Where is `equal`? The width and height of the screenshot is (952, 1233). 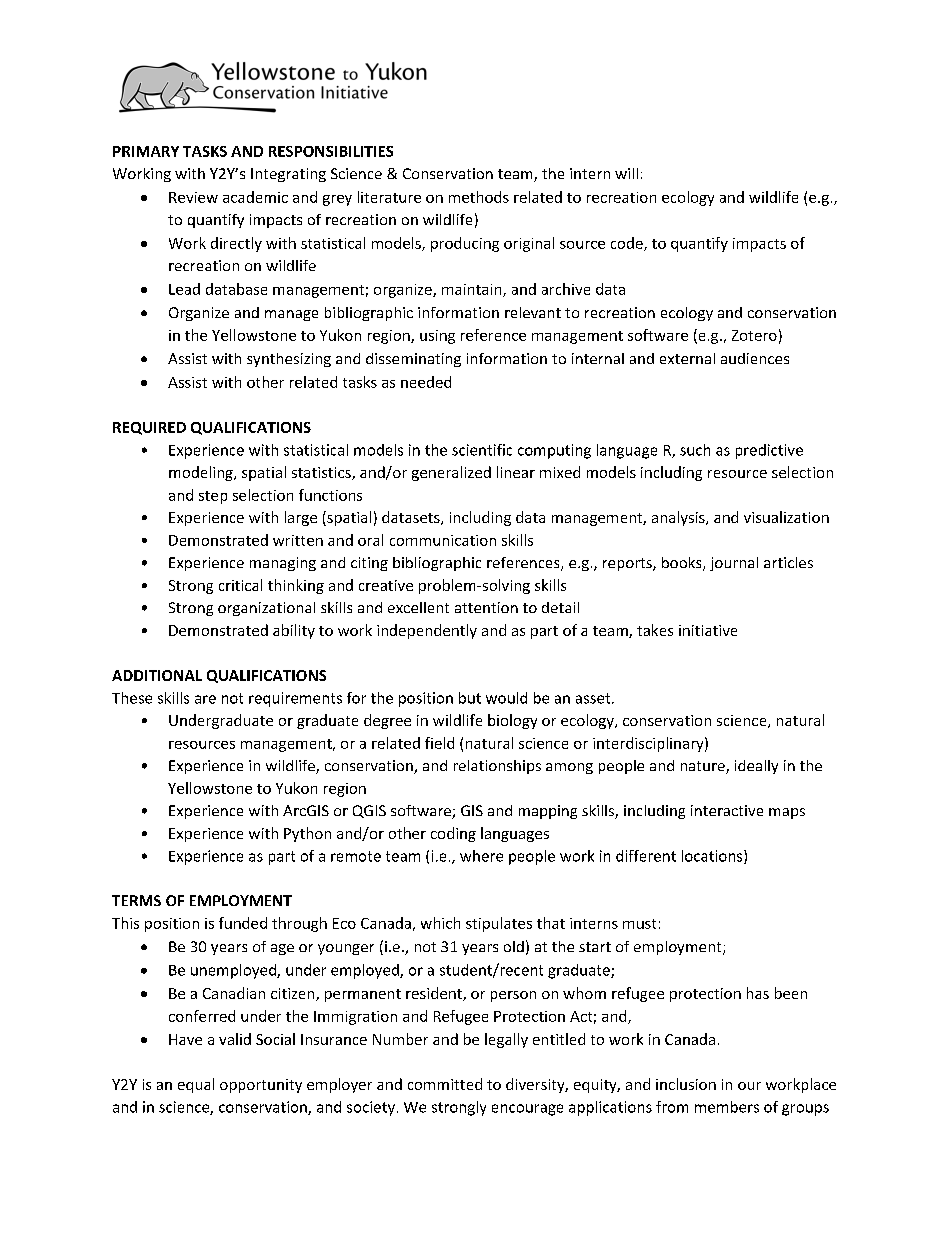 equal is located at coordinates (196, 1085).
